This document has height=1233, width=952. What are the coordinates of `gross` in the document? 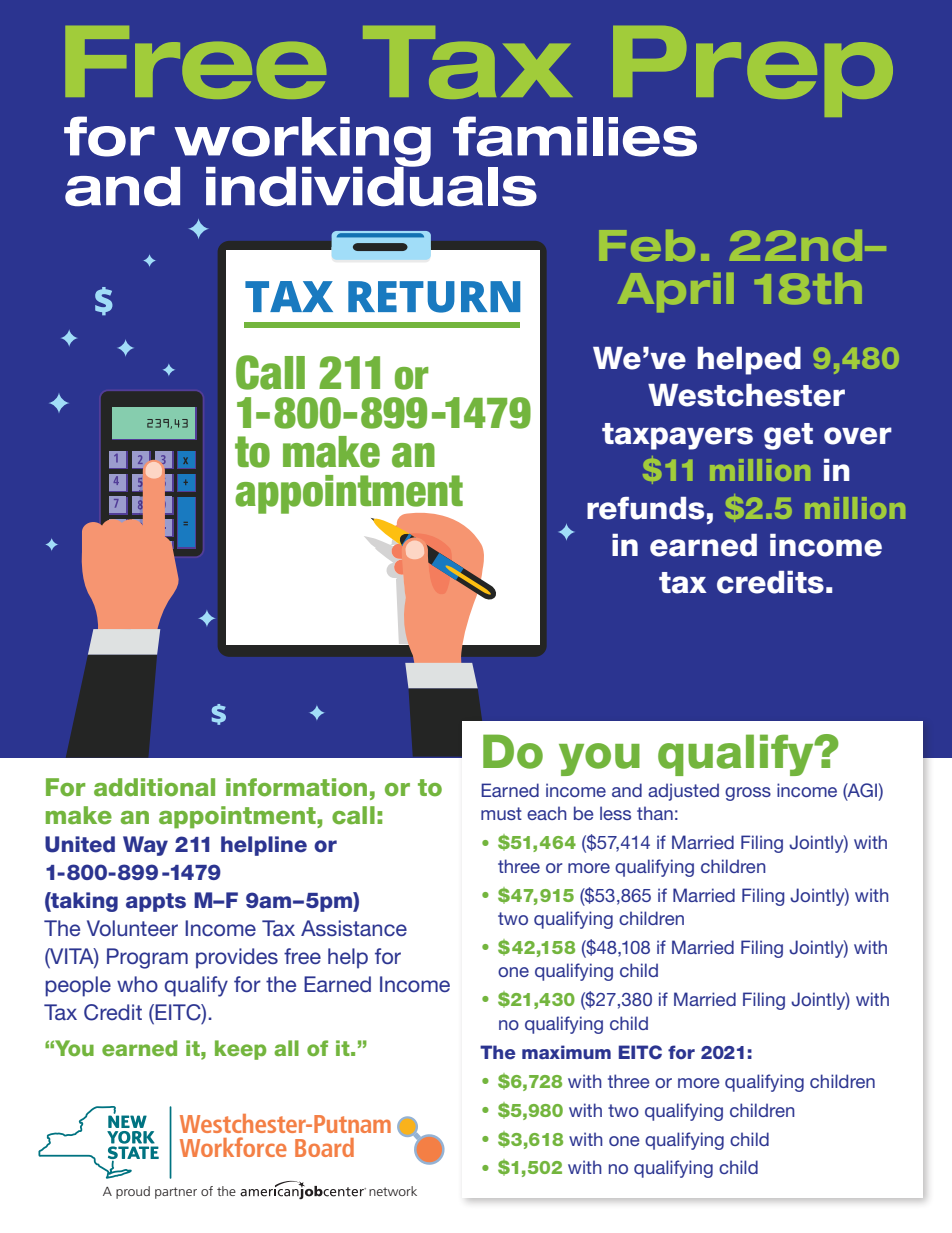 It's located at (748, 794).
